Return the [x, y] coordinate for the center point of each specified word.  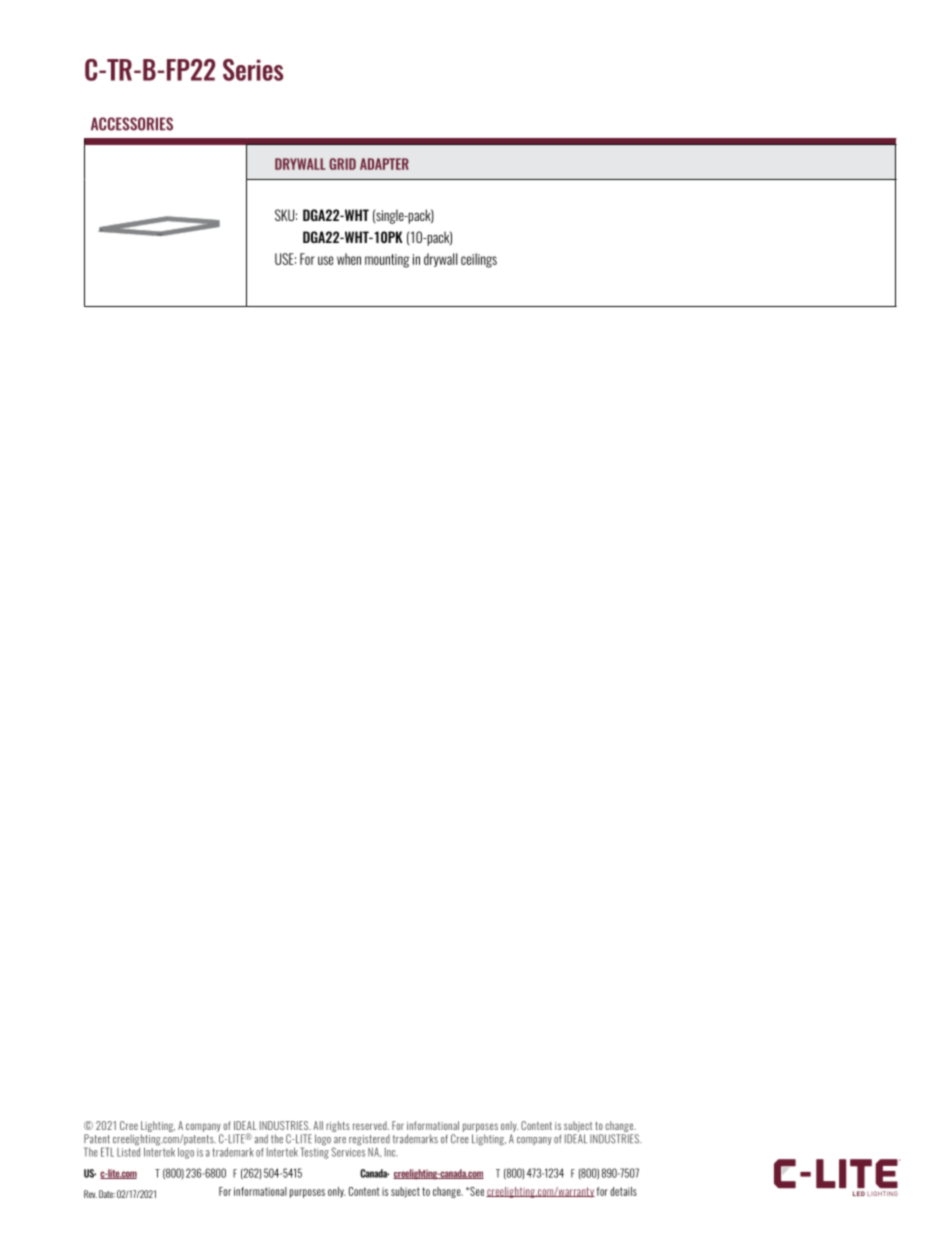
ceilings [479, 260]
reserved [371, 1125]
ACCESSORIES [132, 124]
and [261, 1139]
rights [338, 1126]
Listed [128, 1151]
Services [348, 1151]
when [349, 259]
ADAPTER [384, 164]
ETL [107, 1152]
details [623, 1191]
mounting [387, 261]
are [340, 1140]
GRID [342, 164]
